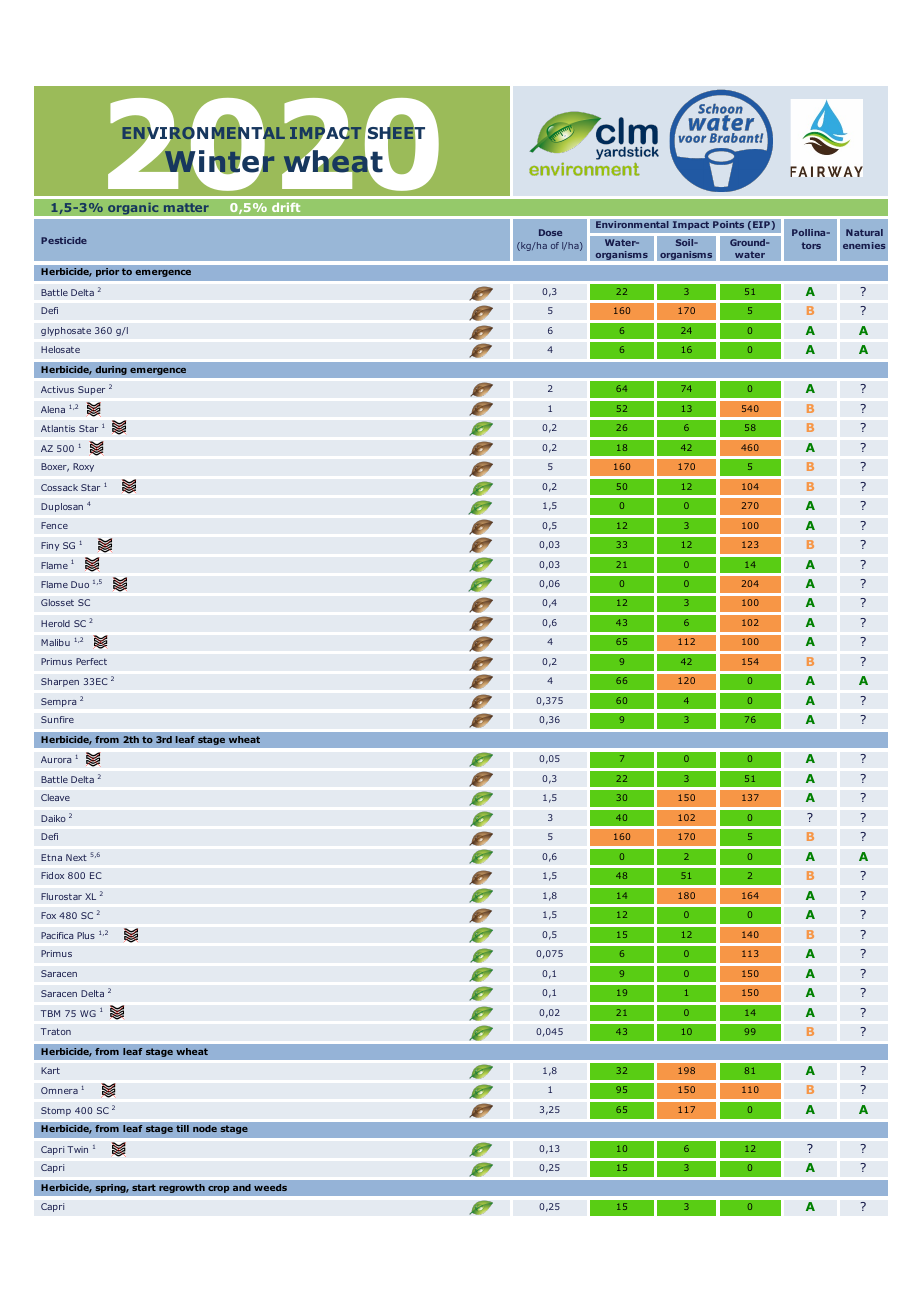  What do you see at coordinates (86, 935) in the page?
I see `Plus` at bounding box center [86, 935].
